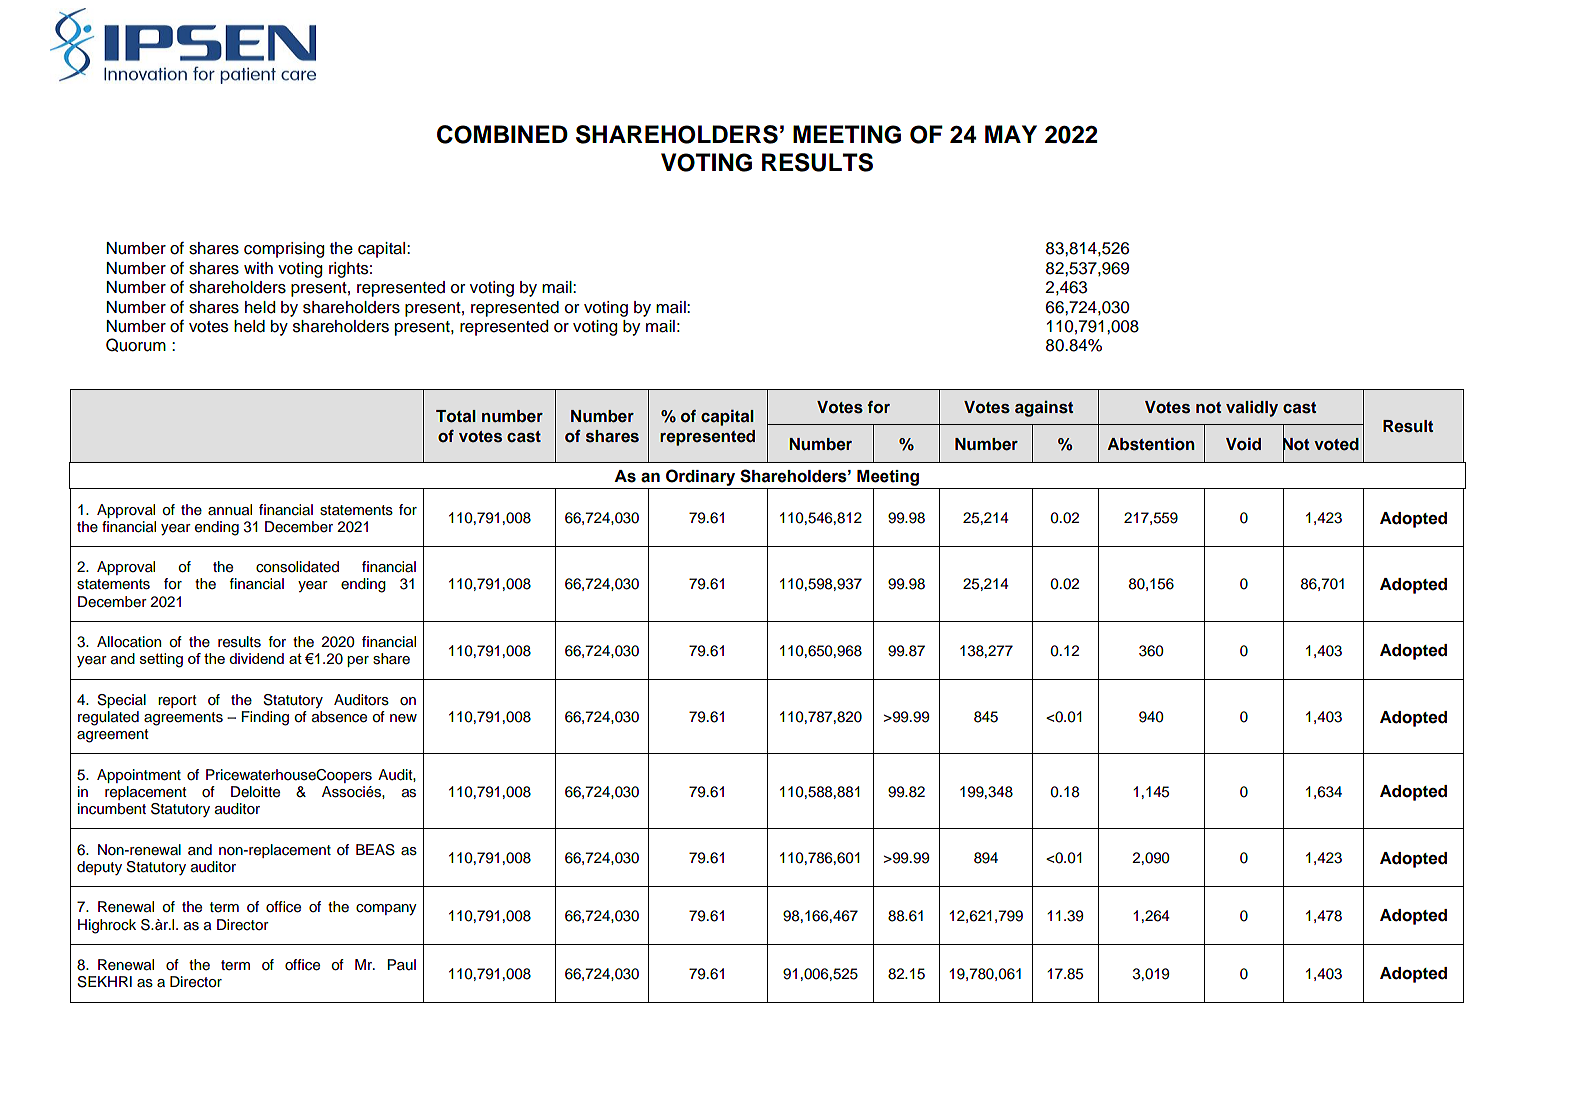 The height and width of the screenshot is (1112, 1572). Describe the element at coordinates (456, 416) in the screenshot. I see `Total` at that location.
